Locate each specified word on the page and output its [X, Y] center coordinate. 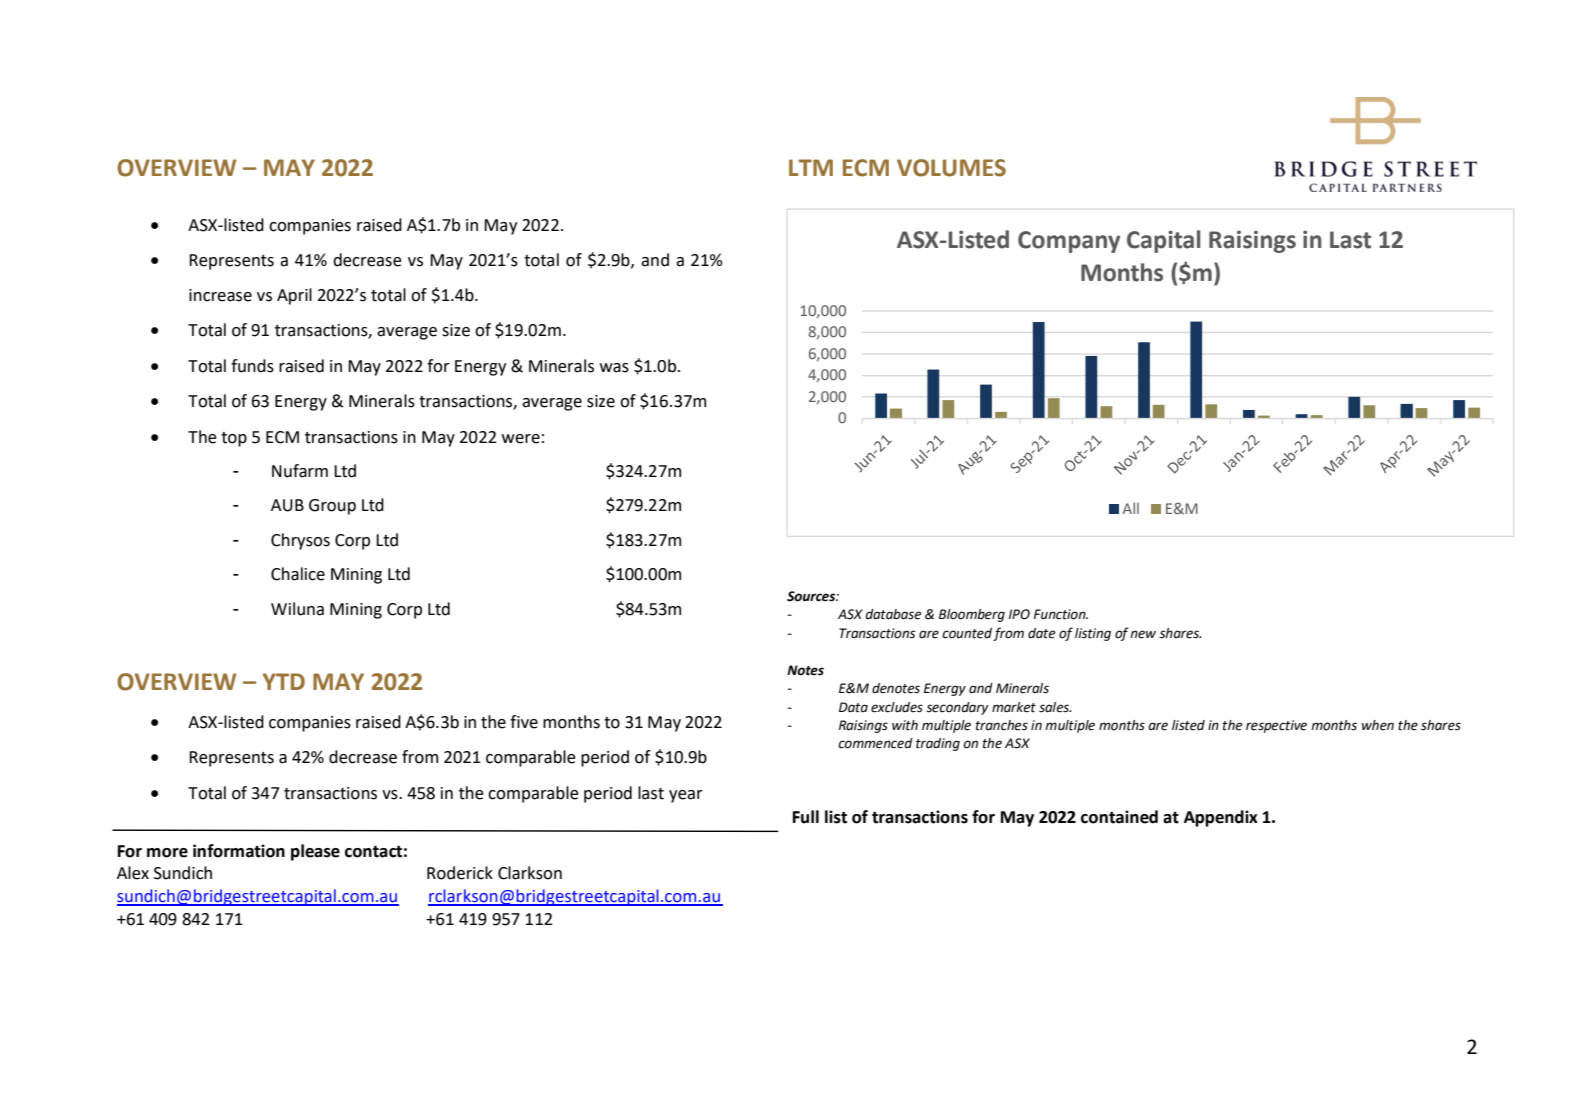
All [1130, 508]
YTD [284, 681]
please [315, 852]
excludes [897, 707]
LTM [811, 167]
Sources [812, 596]
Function [1061, 614]
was [614, 368]
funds [252, 366]
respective [1276, 726]
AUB [287, 505]
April [294, 296]
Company [1069, 242]
